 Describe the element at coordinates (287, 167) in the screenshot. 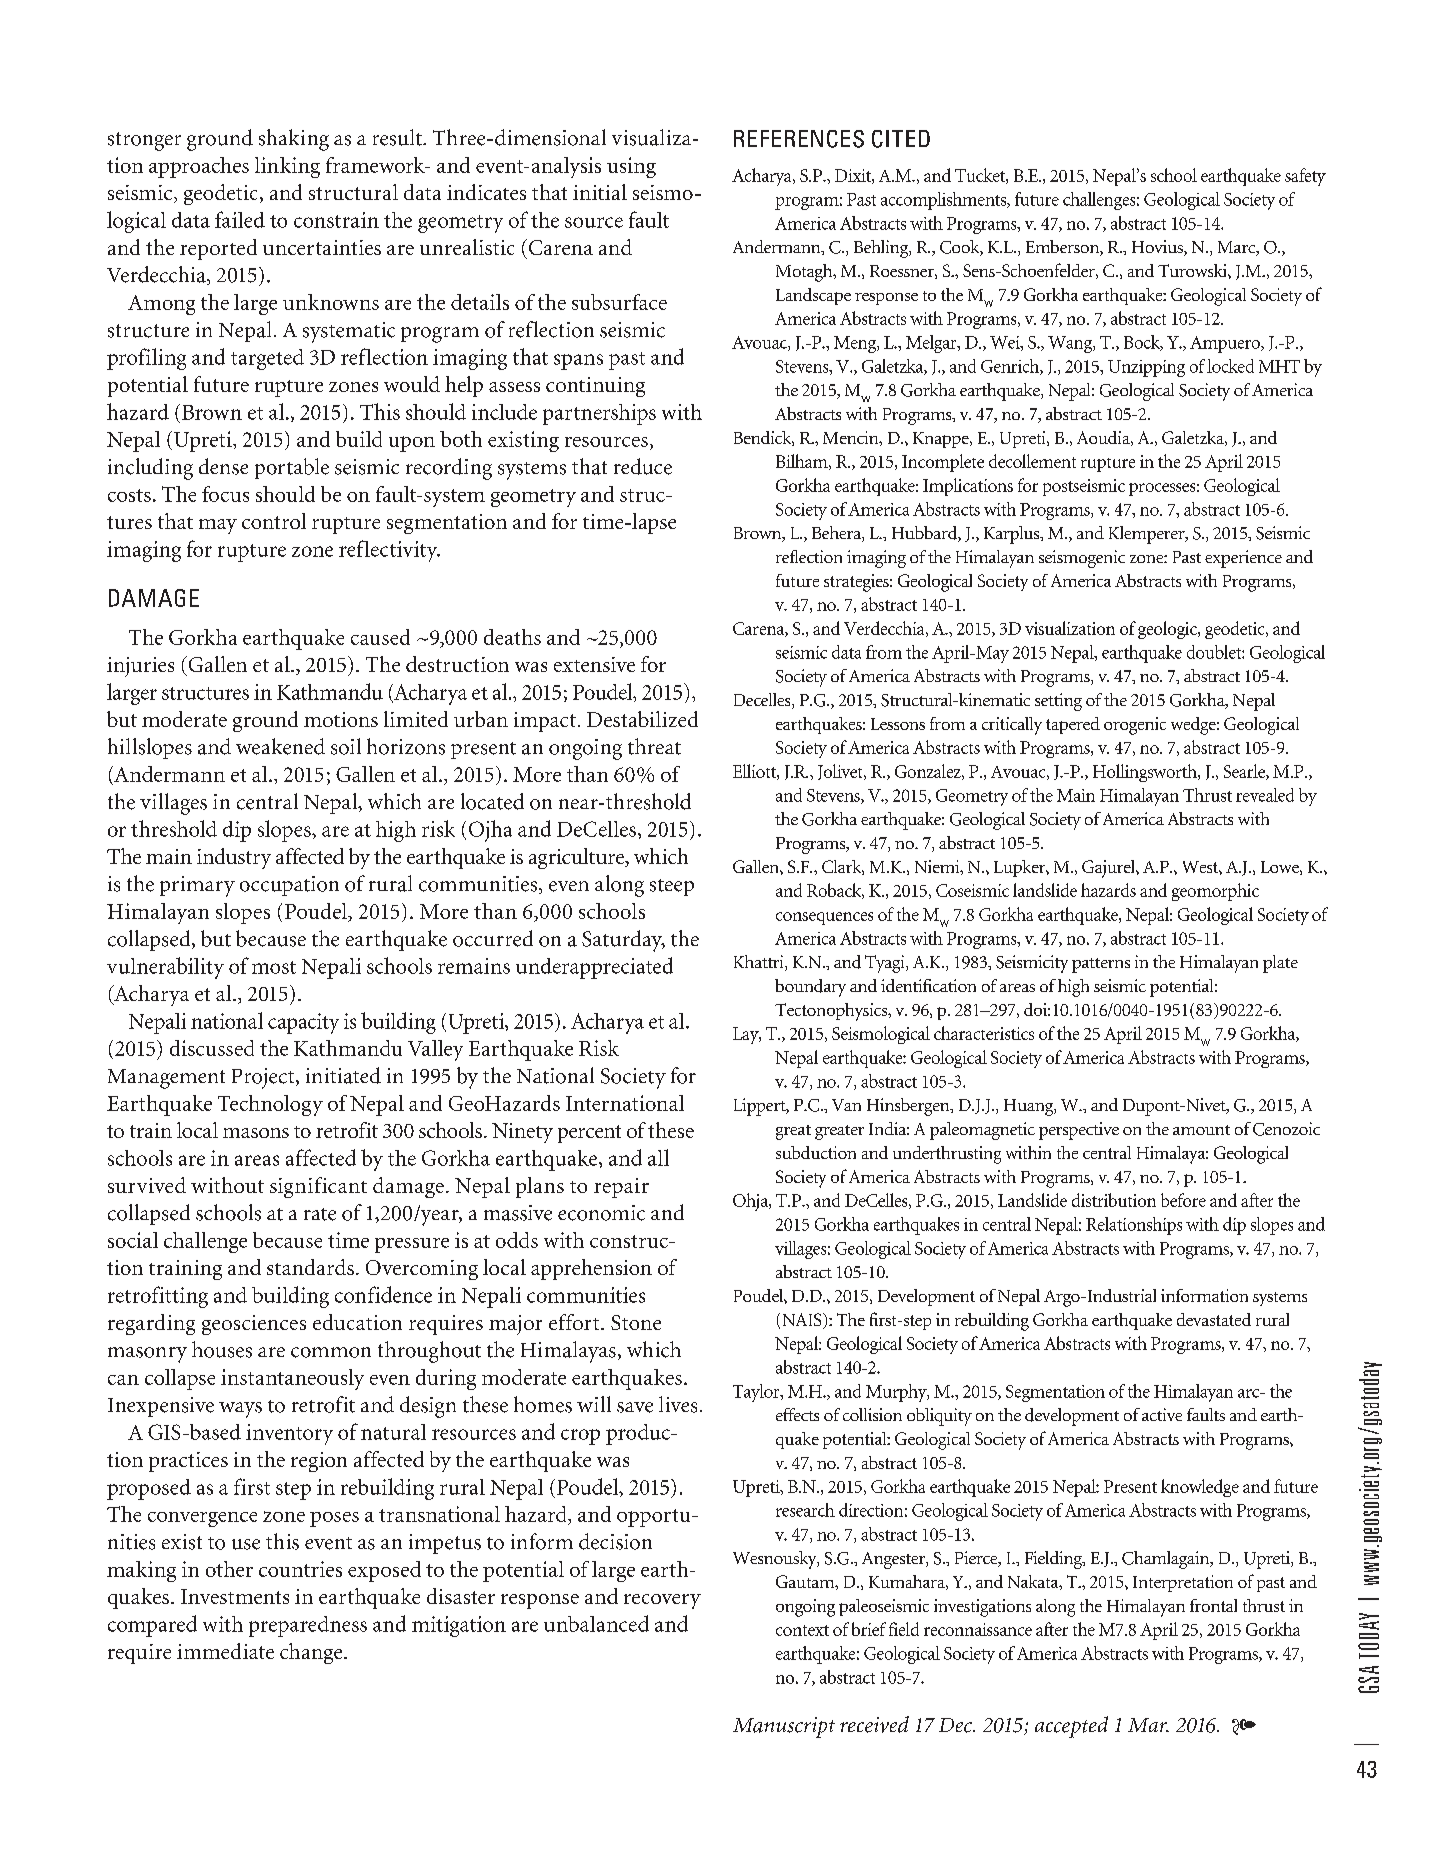

I see `linking` at that location.
